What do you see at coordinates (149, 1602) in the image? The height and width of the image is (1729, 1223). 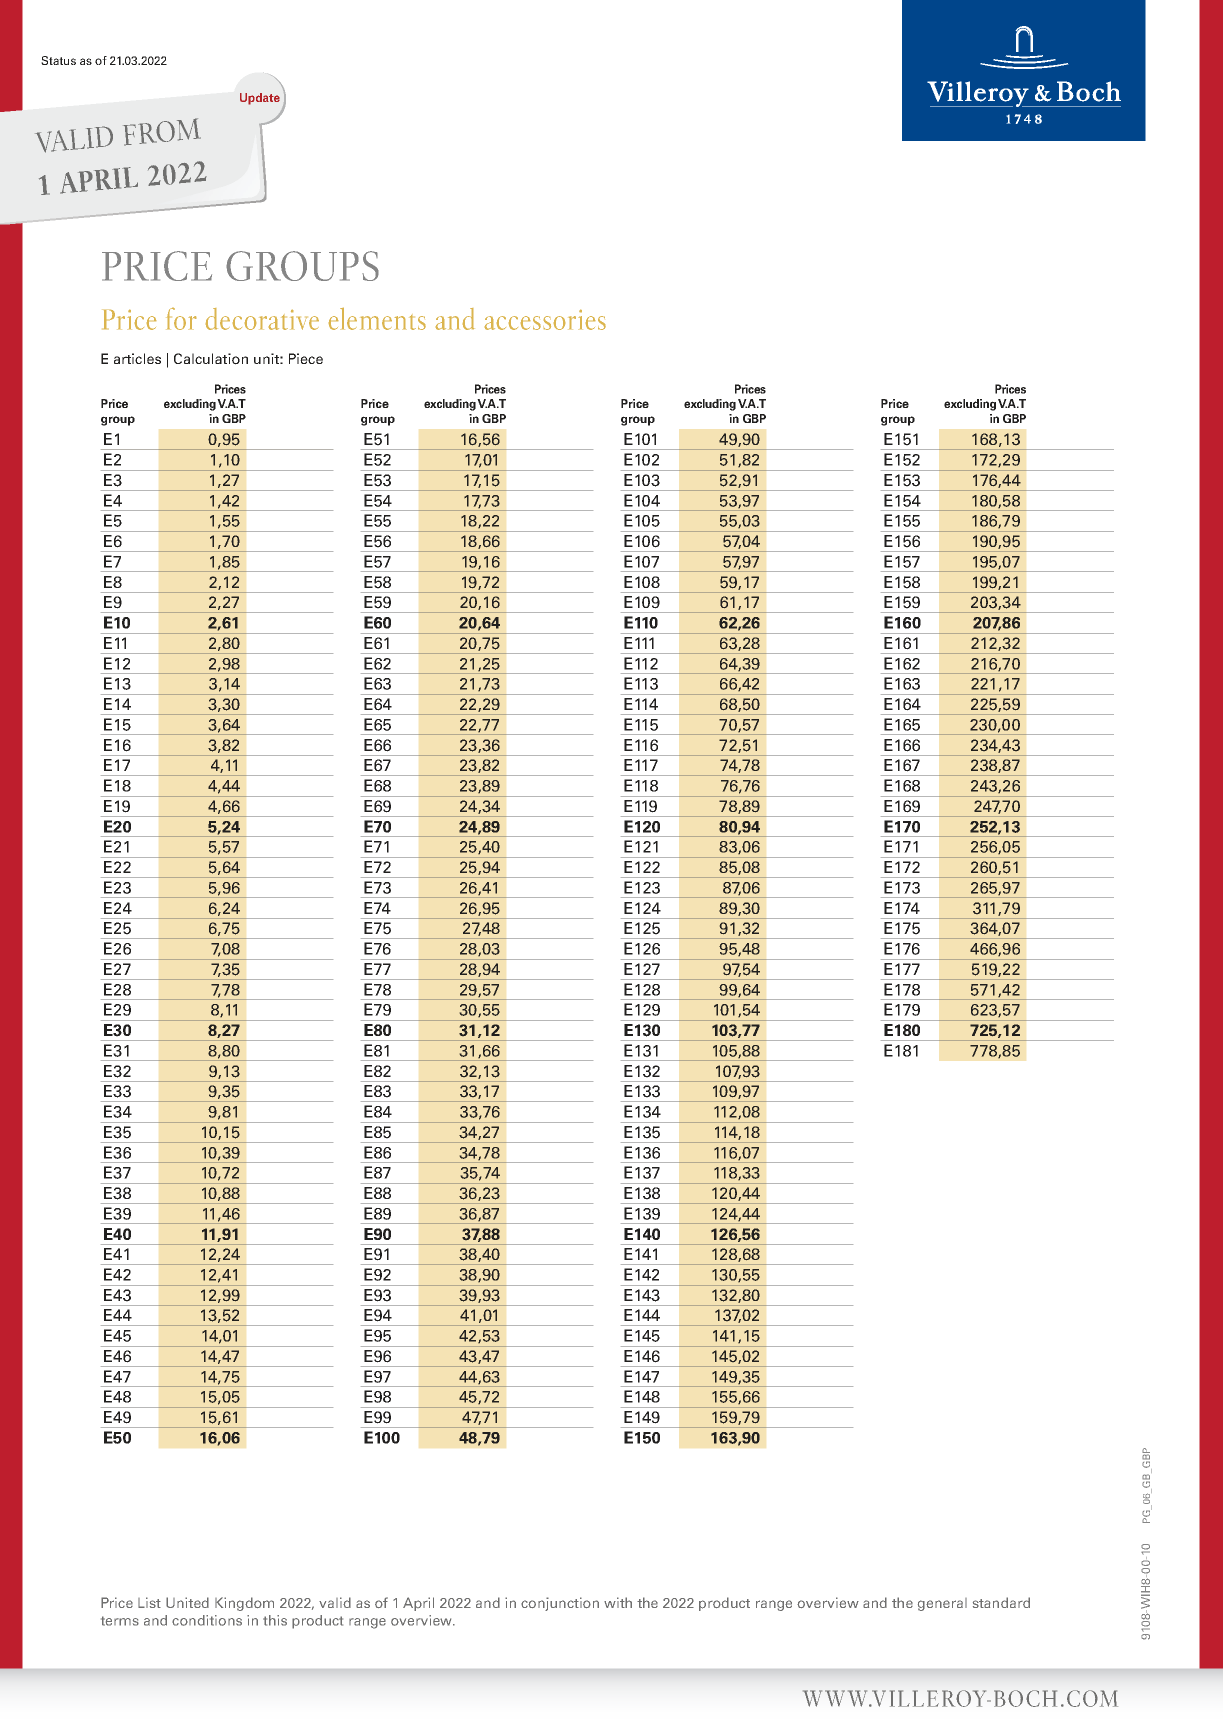 I see `List` at bounding box center [149, 1602].
